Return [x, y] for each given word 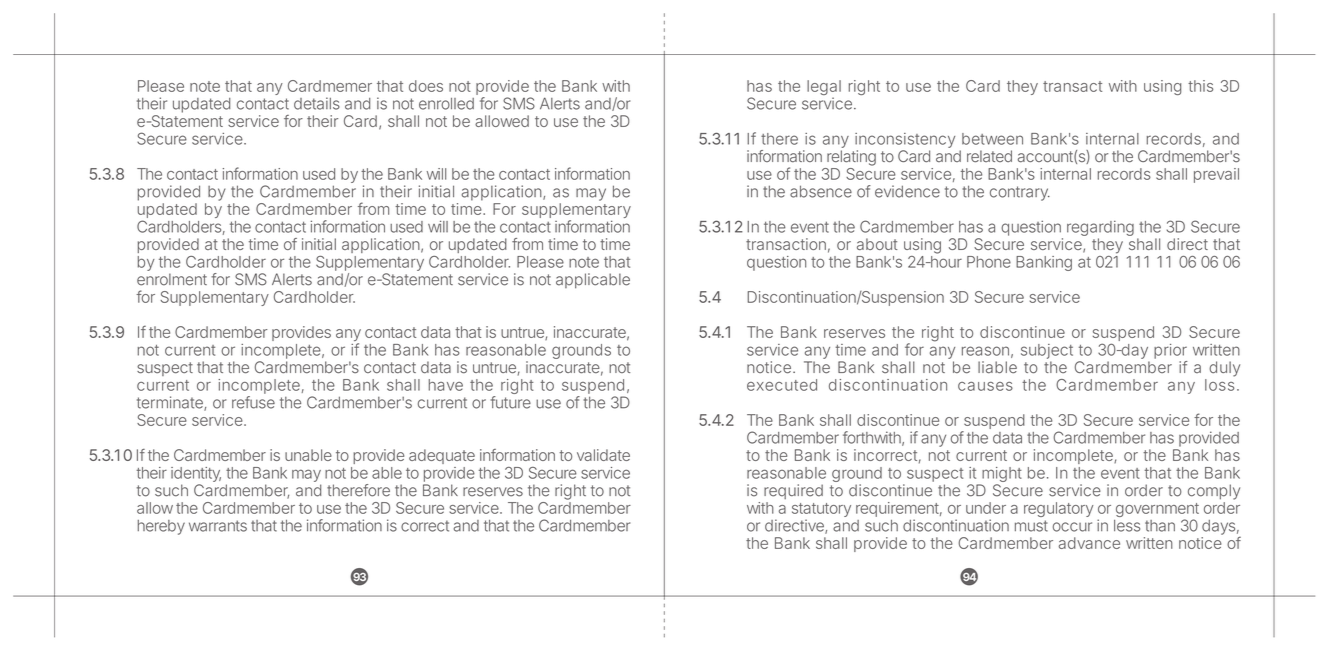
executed [782, 385]
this [1200, 86]
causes [985, 386]
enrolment [172, 279]
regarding [1100, 230]
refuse [253, 402]
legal [824, 89]
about [877, 244]
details [317, 103]
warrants [218, 526]
